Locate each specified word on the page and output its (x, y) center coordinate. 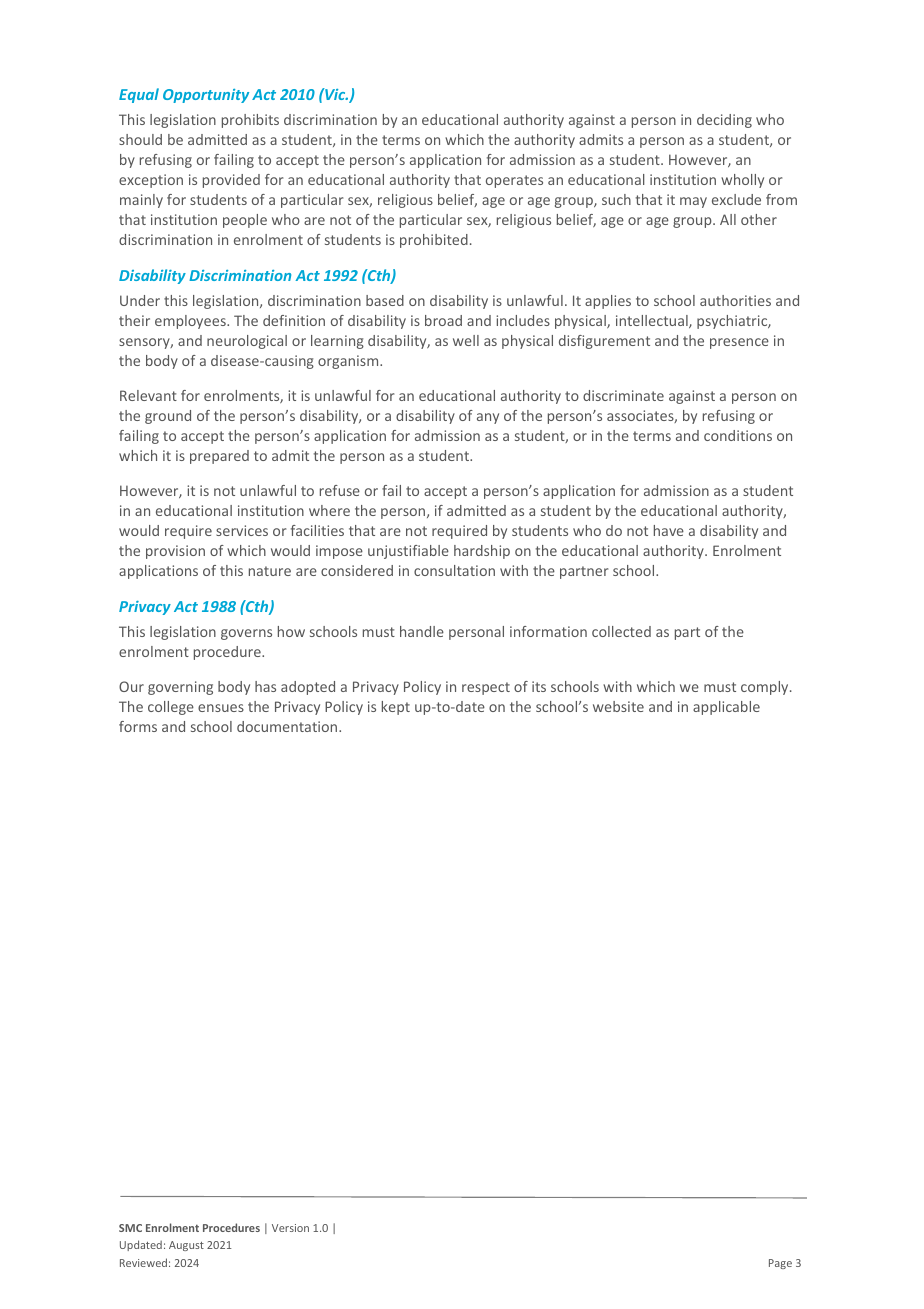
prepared (219, 457)
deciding (724, 121)
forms (138, 726)
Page (780, 1264)
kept (396, 708)
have (669, 530)
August (186, 1246)
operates (514, 181)
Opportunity (206, 96)
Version (290, 1228)
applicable (726, 708)
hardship (482, 552)
